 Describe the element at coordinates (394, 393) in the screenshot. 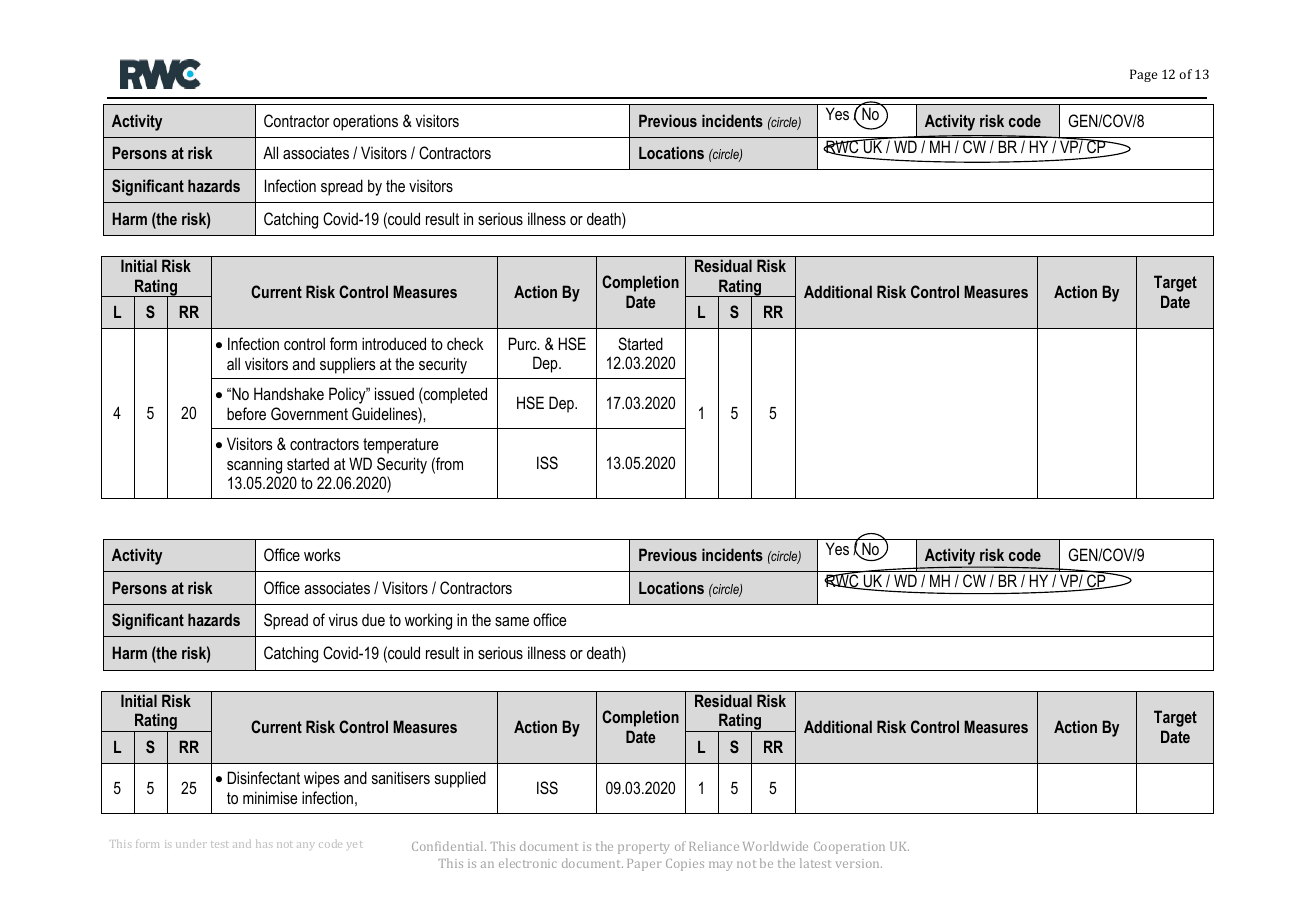

I see `issued` at that location.
